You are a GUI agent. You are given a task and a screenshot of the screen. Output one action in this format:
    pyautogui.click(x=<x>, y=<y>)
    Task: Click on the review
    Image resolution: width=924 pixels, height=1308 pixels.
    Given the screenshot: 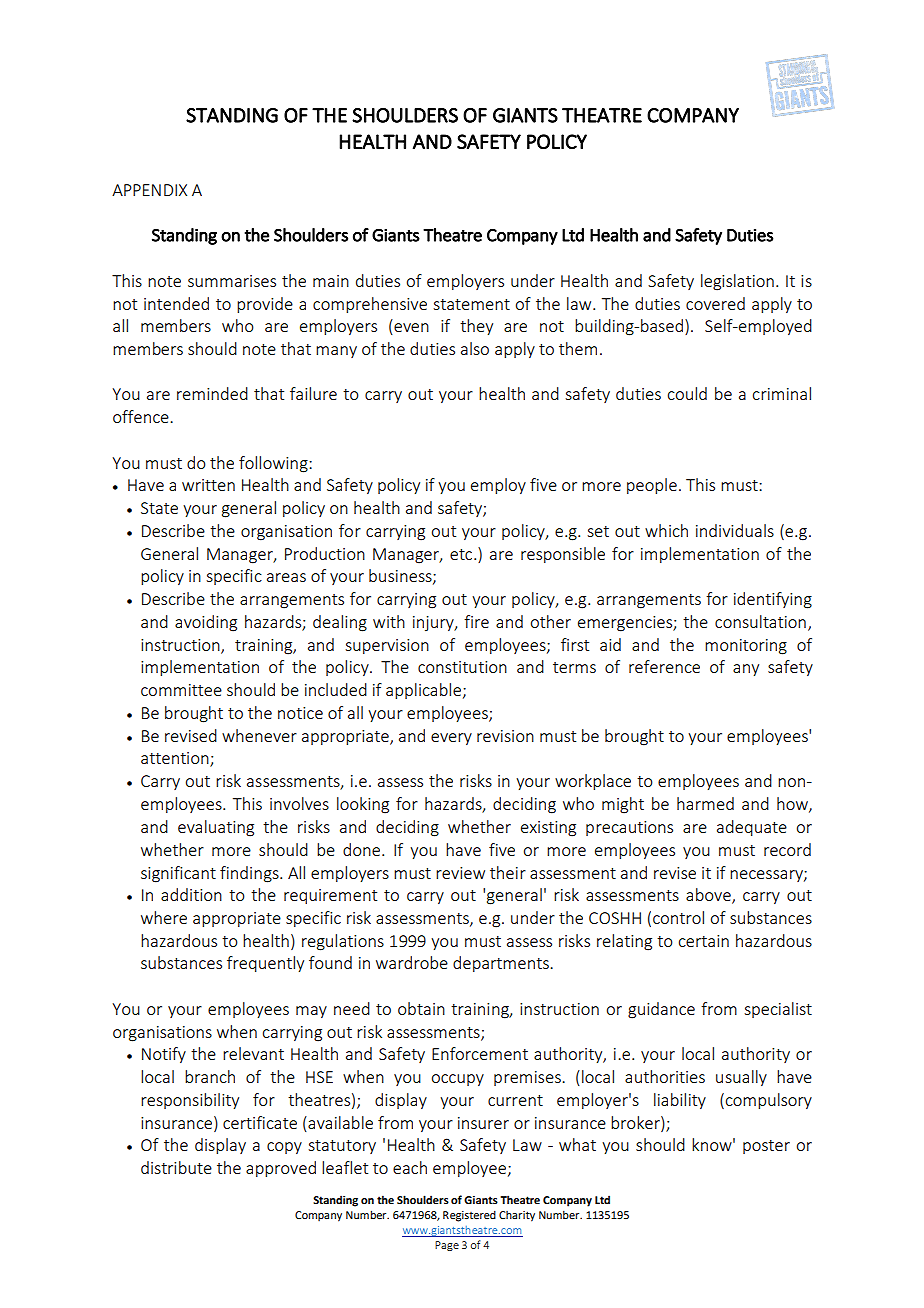 What is the action you would take?
    pyautogui.click(x=460, y=873)
